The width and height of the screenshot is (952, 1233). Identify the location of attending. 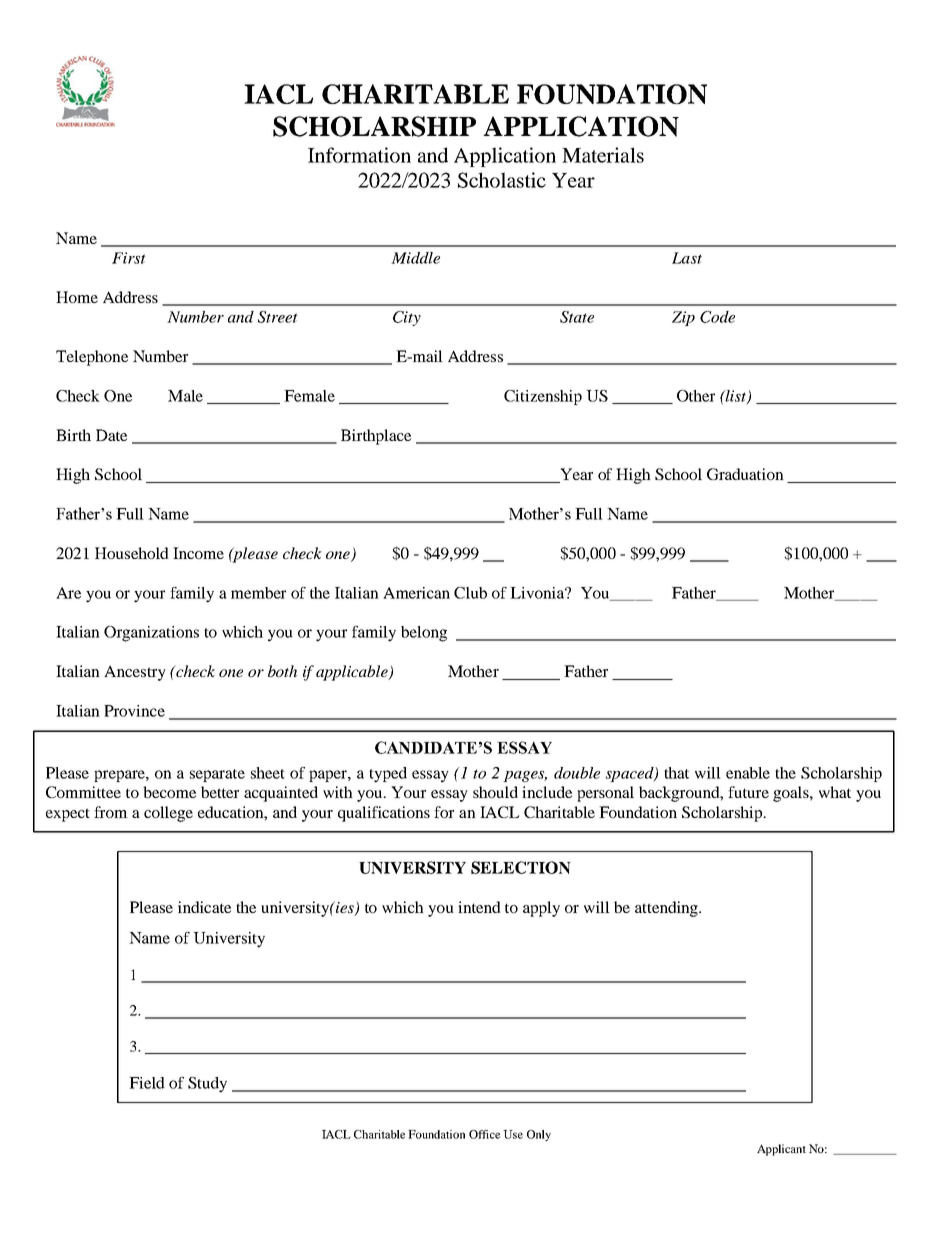
(667, 909).
